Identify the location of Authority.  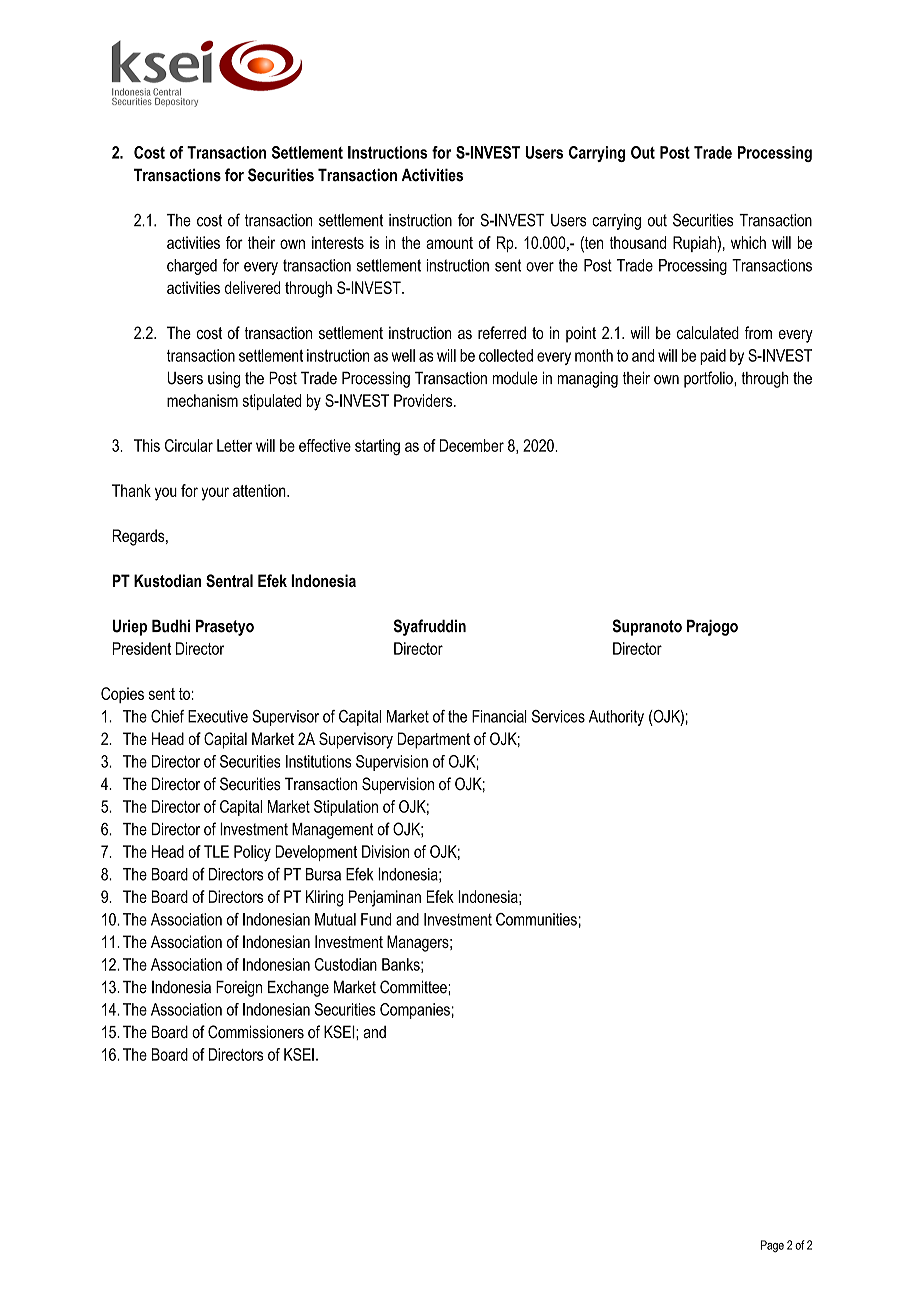
(616, 718).
